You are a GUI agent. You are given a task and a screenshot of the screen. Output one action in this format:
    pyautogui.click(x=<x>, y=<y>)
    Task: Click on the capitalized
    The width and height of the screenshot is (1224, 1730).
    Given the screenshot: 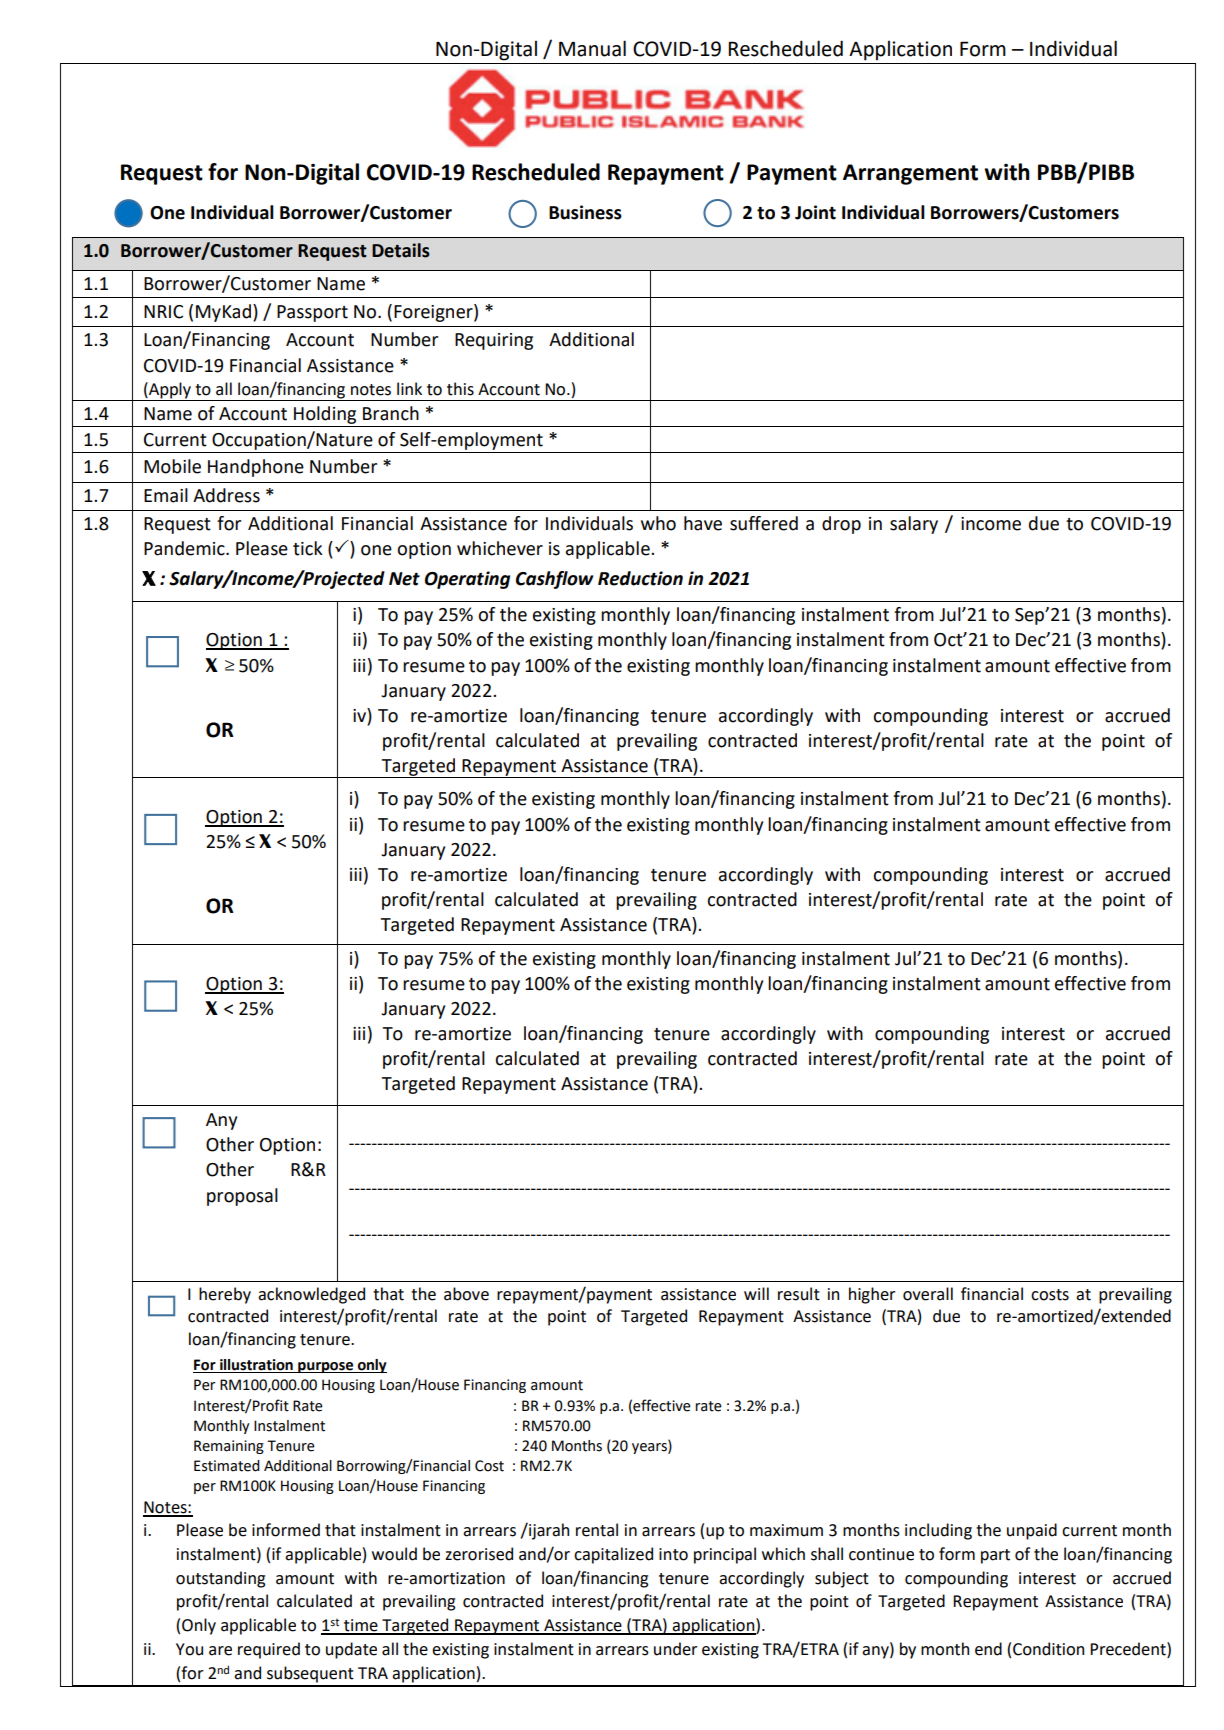 What is the action you would take?
    pyautogui.click(x=613, y=1555)
